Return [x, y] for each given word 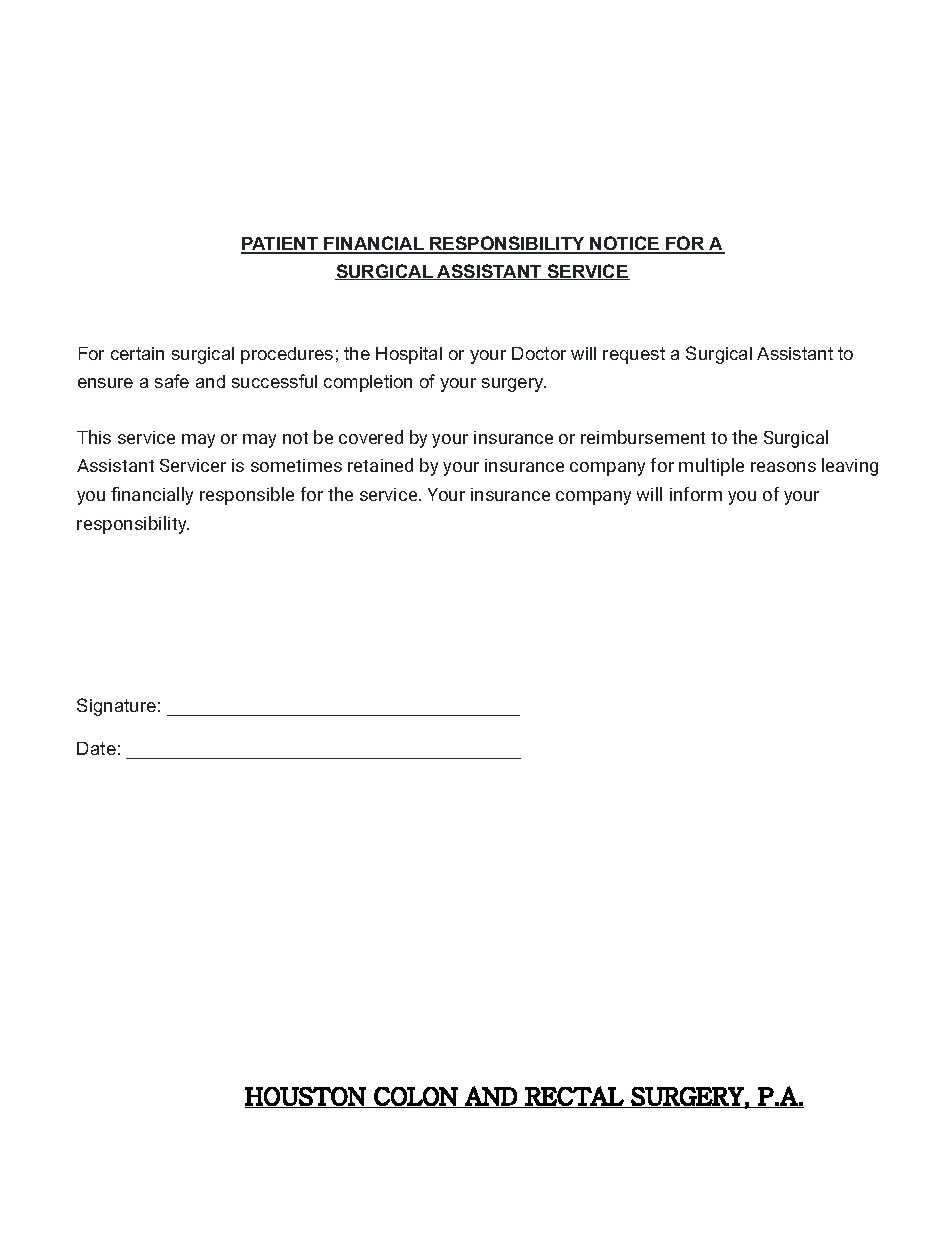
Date [96, 748]
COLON [415, 1097]
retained [380, 465]
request [634, 355]
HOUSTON [306, 1097]
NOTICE [624, 244]
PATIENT [281, 245]
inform [696, 494]
